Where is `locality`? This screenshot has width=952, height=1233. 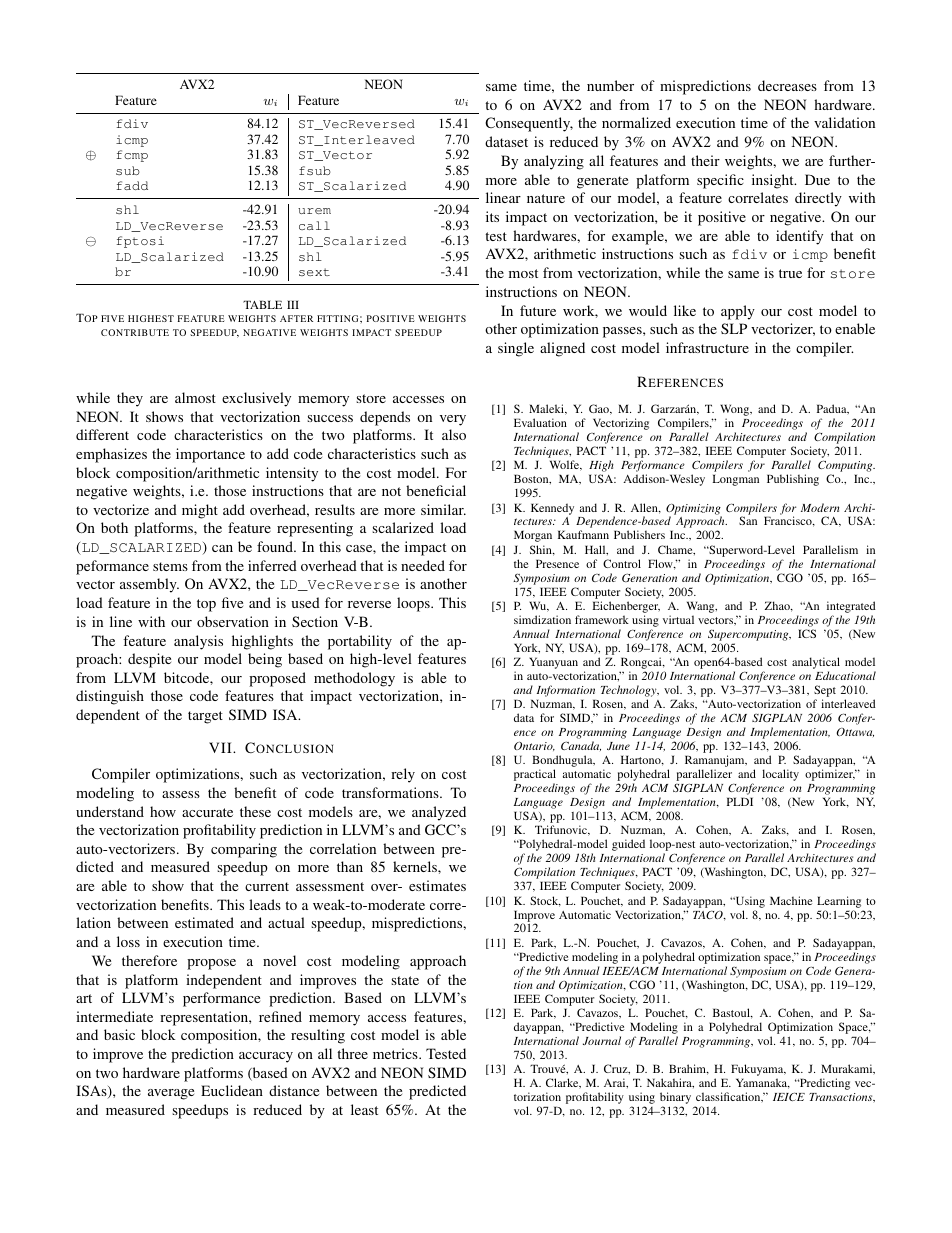 locality is located at coordinates (780, 775).
